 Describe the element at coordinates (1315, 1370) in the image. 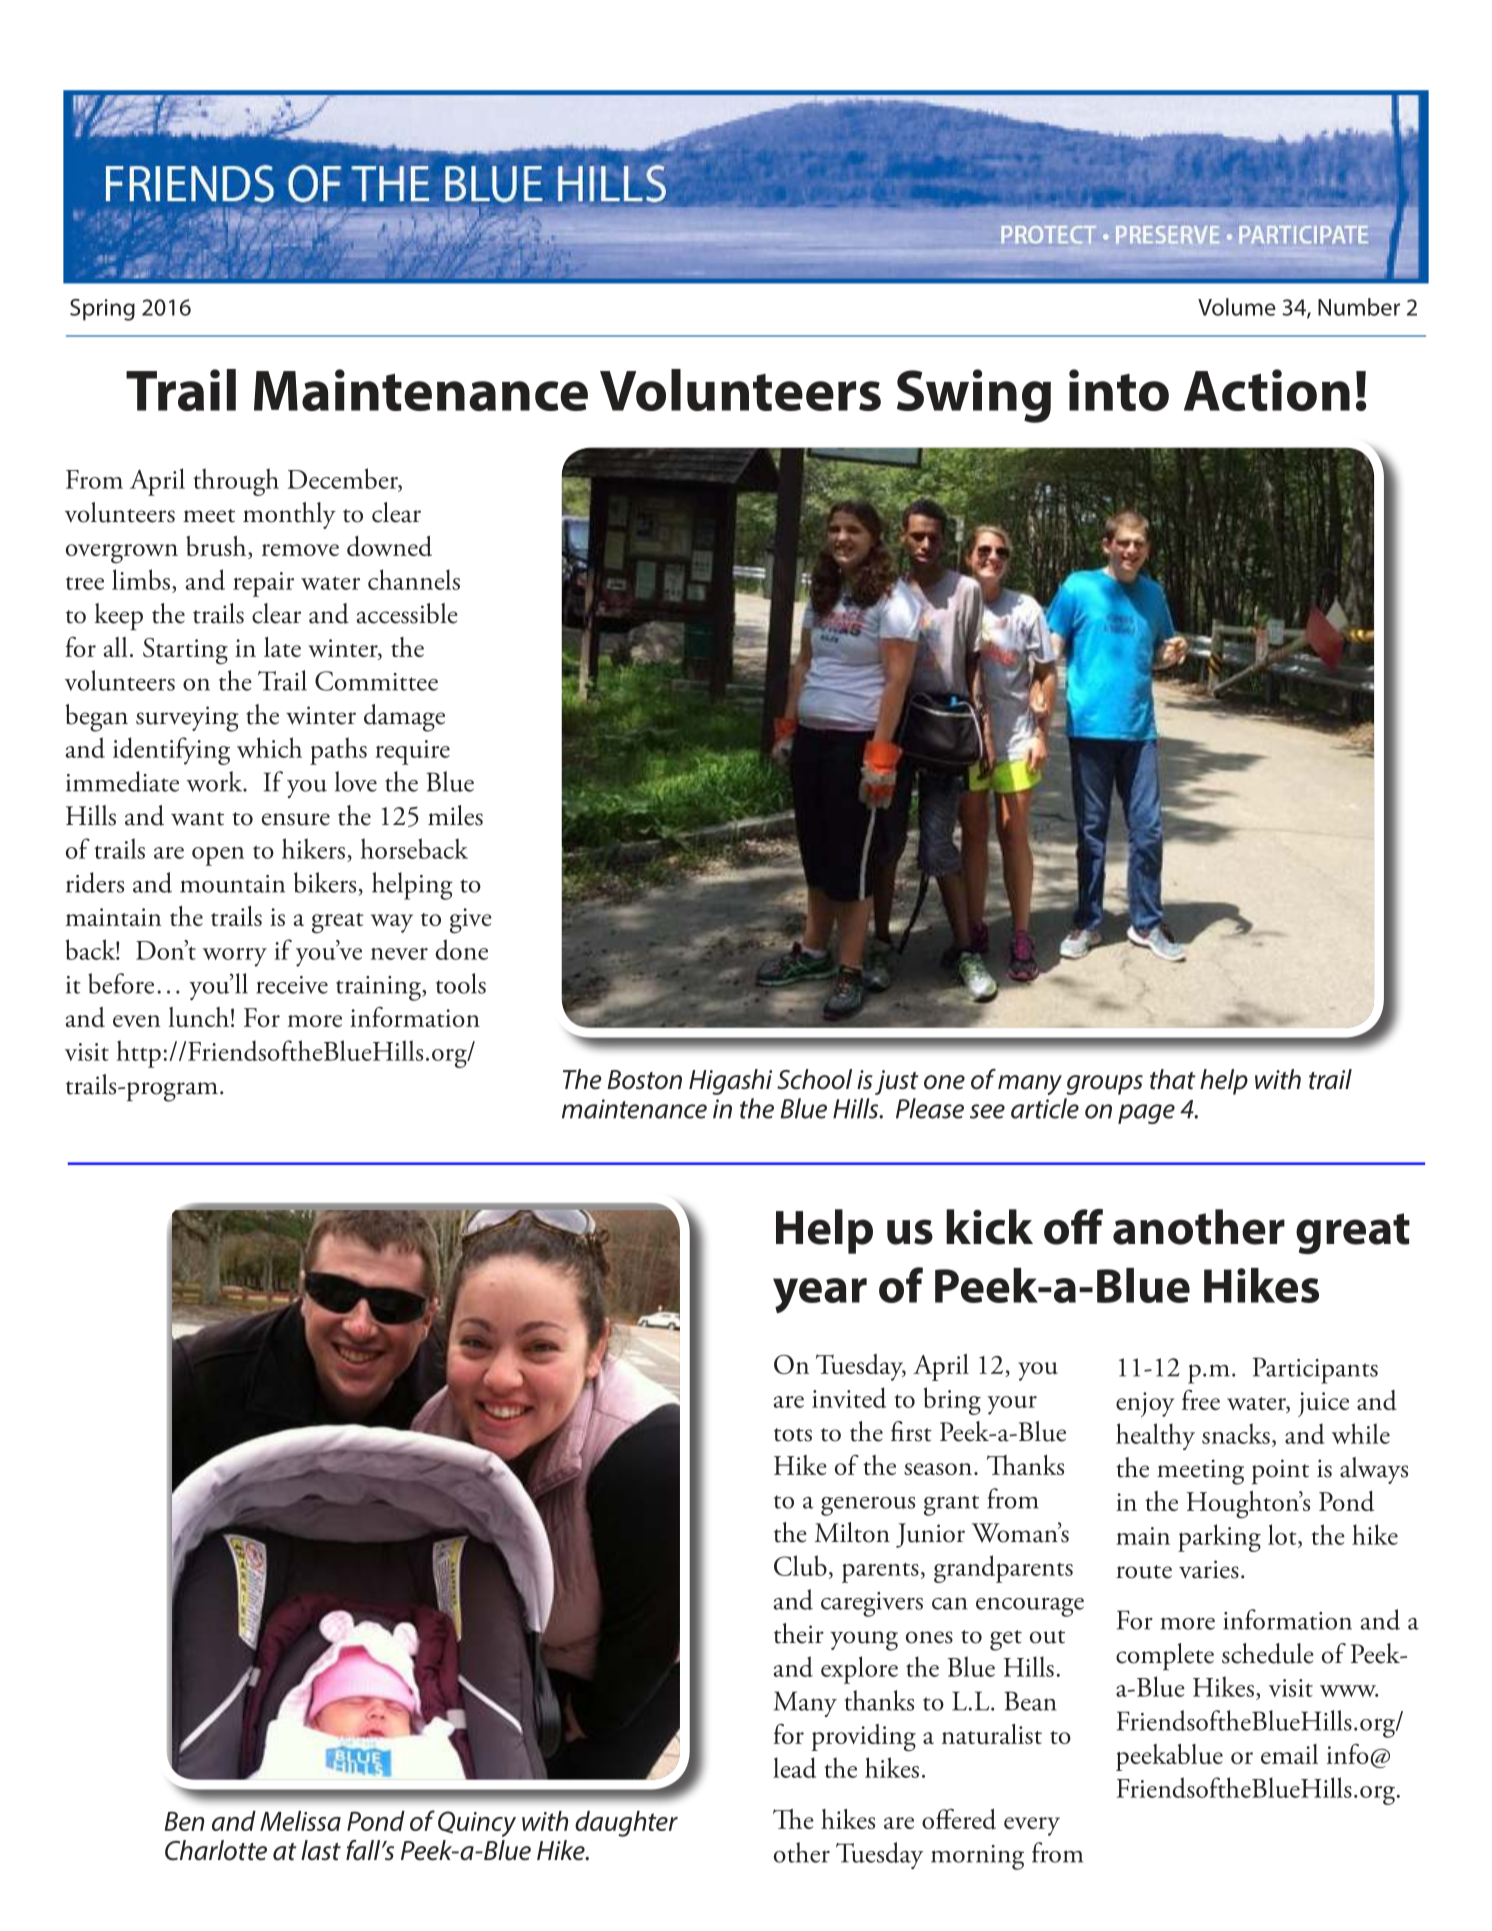

I see `Participants` at that location.
